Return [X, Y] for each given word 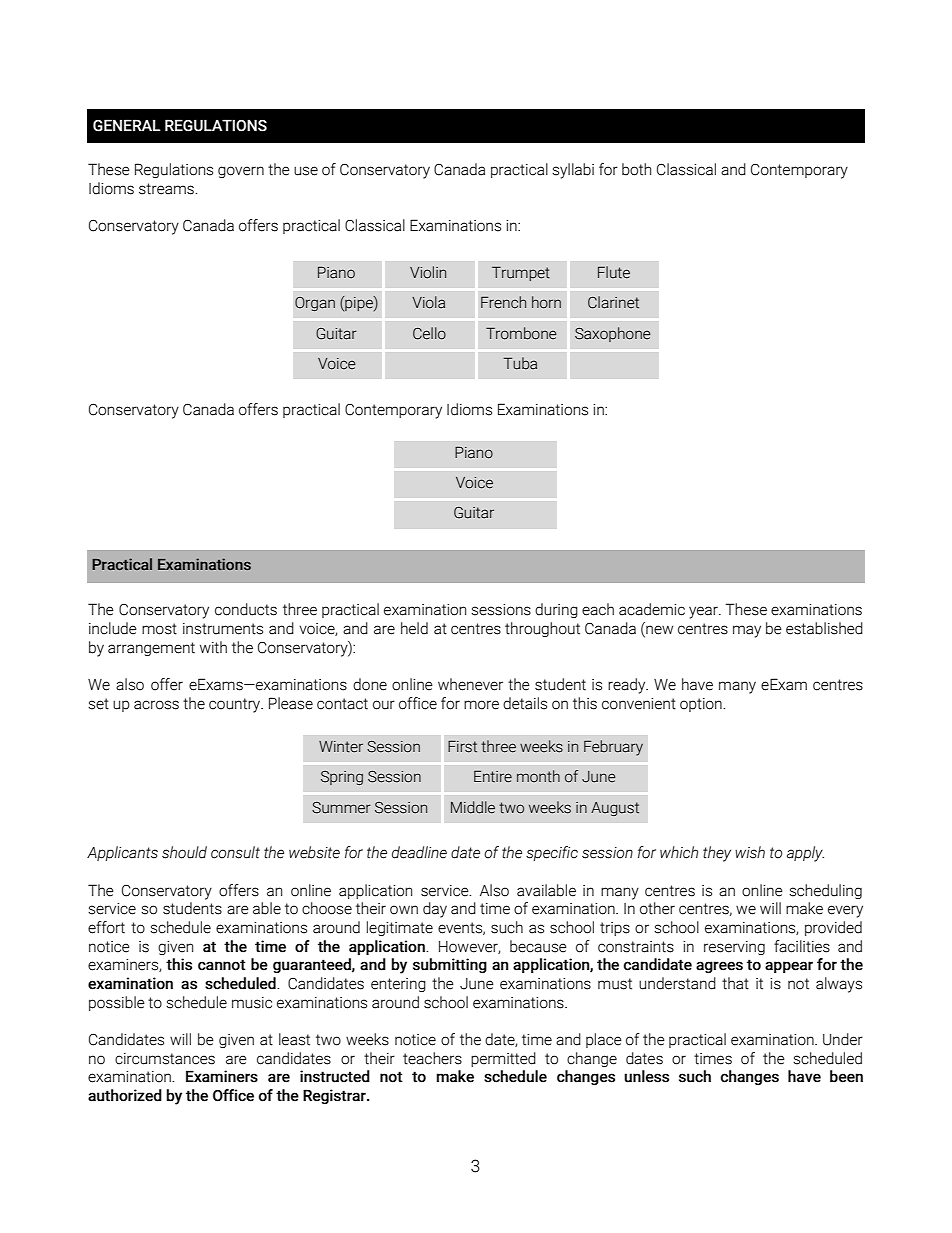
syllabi [573, 171]
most [159, 629]
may [747, 631]
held [414, 628]
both [636, 169]
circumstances [165, 1059]
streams [167, 189]
